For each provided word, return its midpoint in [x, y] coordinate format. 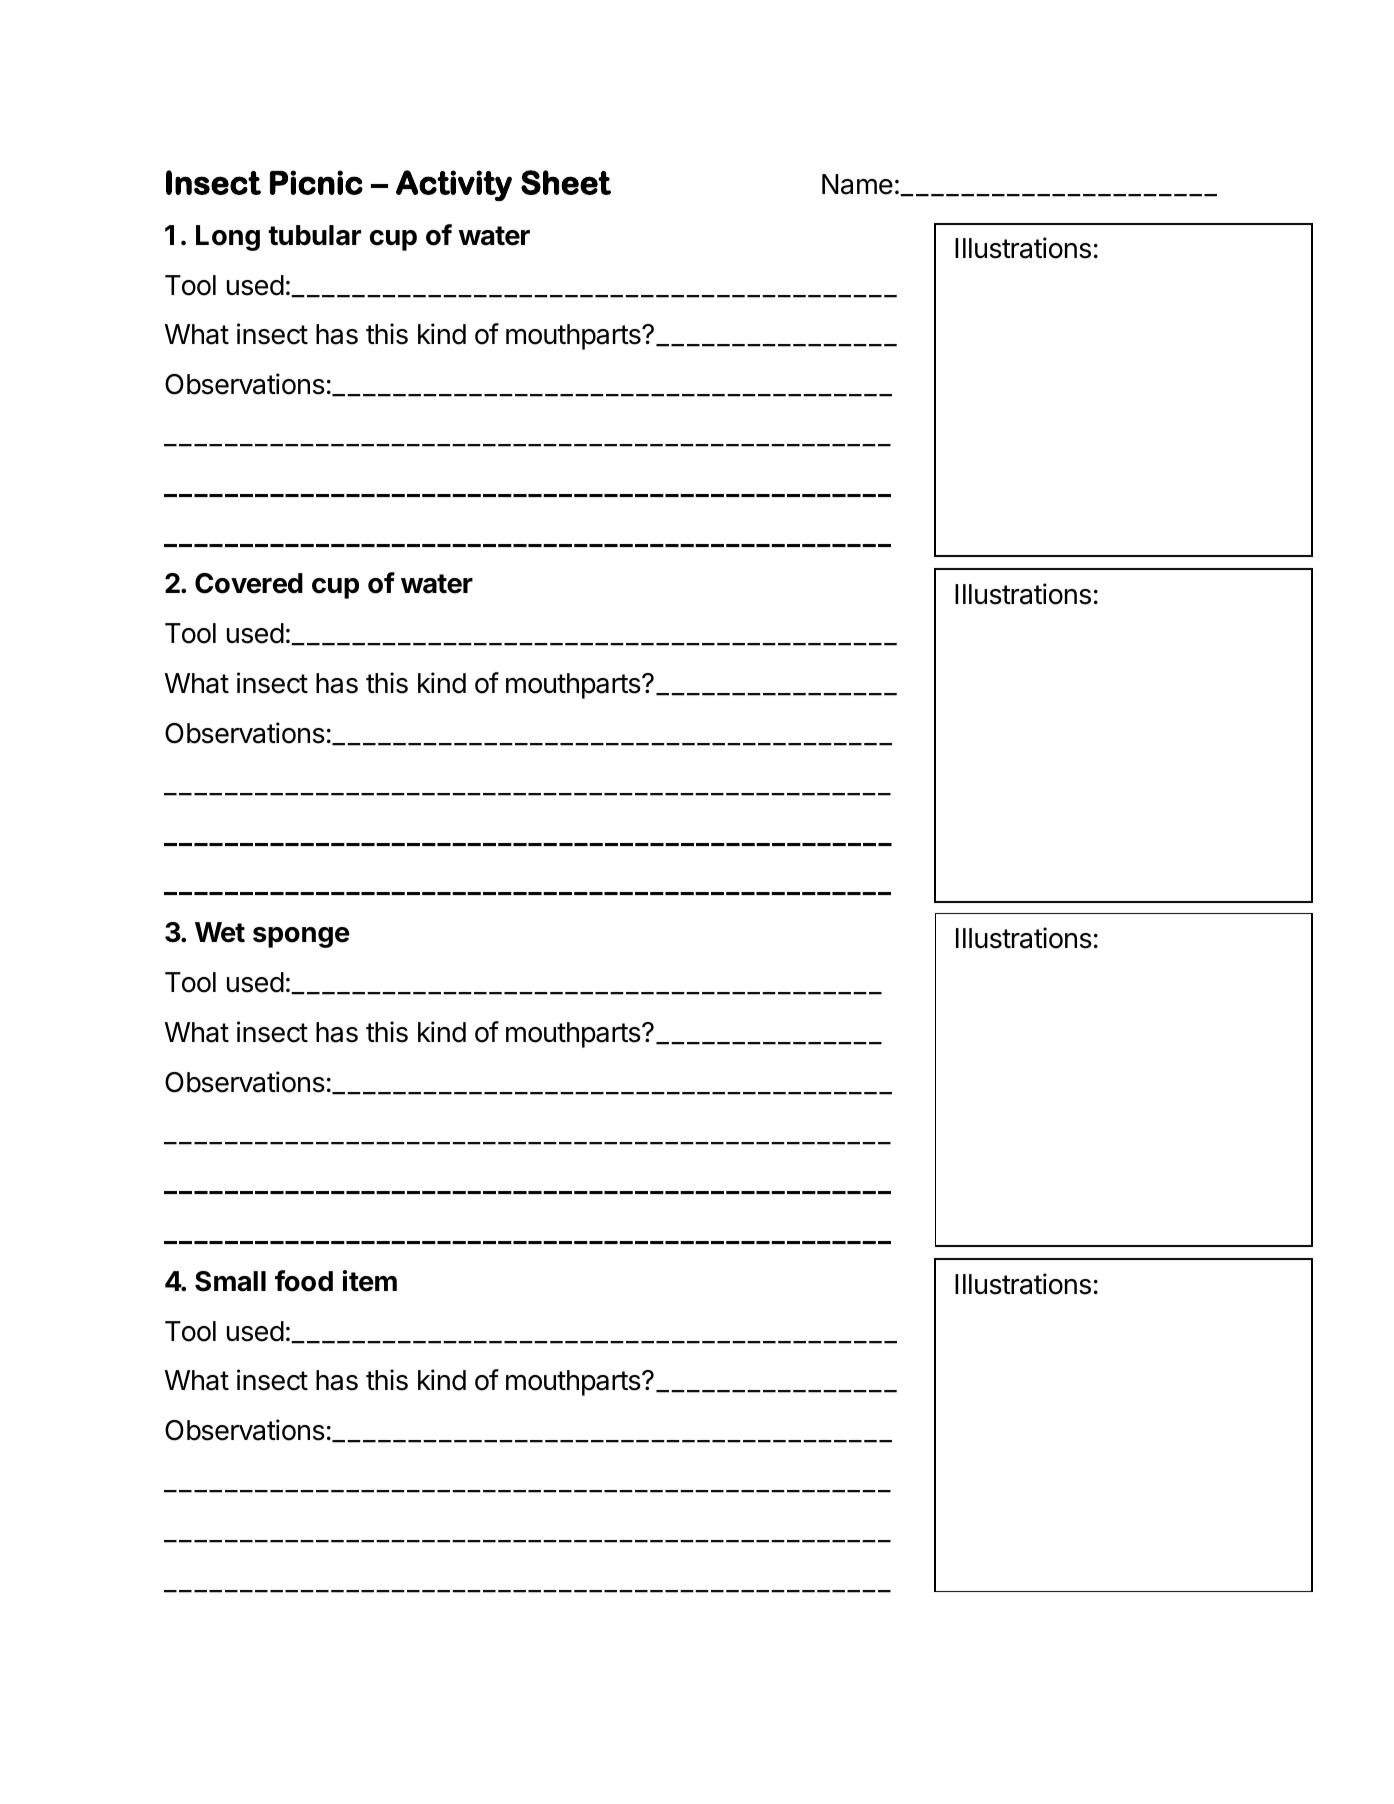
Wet [220, 932]
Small [230, 1281]
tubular [314, 235]
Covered [249, 583]
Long [228, 238]
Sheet [566, 182]
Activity [454, 185]
